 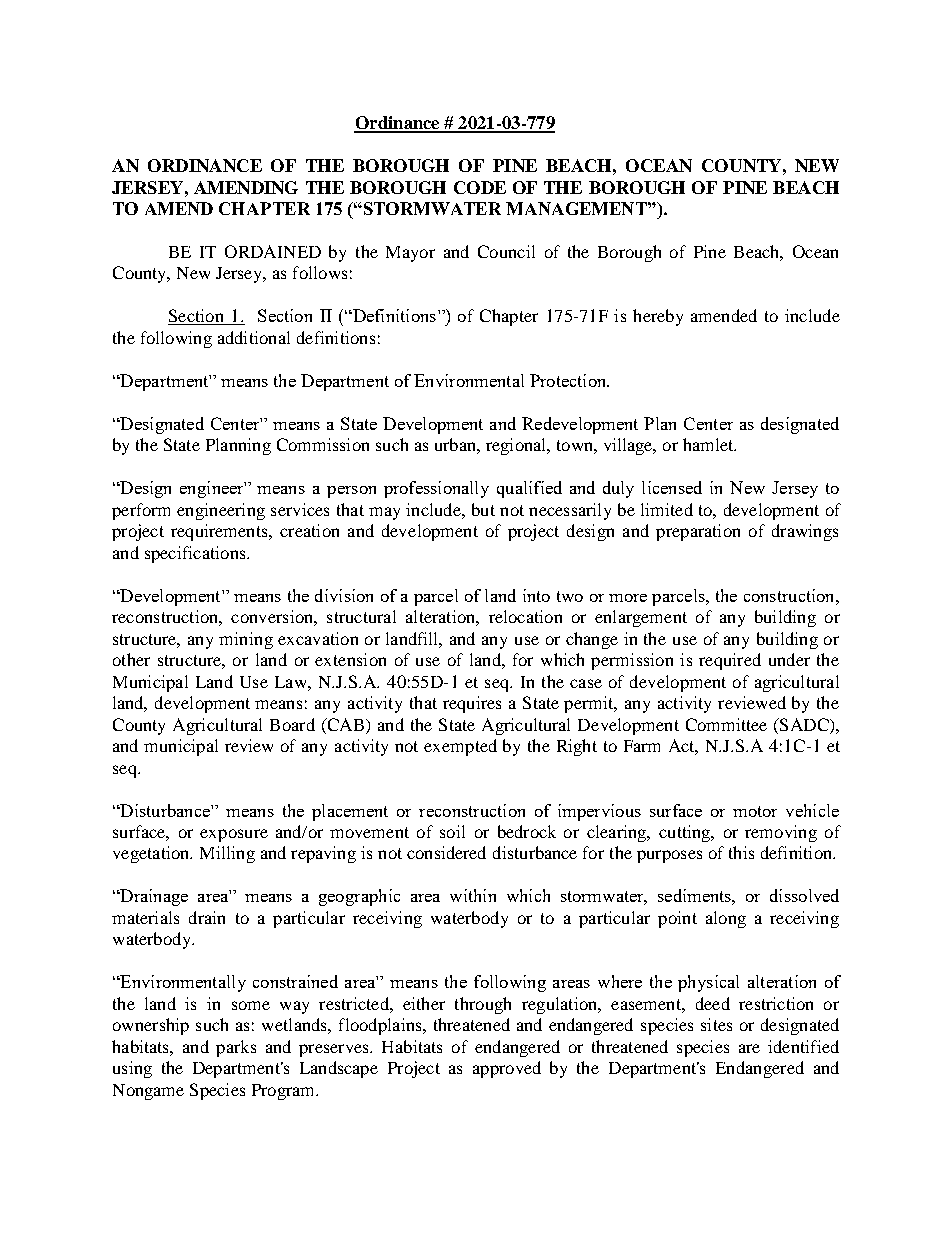 What do you see at coordinates (730, 661) in the page?
I see `required` at bounding box center [730, 661].
